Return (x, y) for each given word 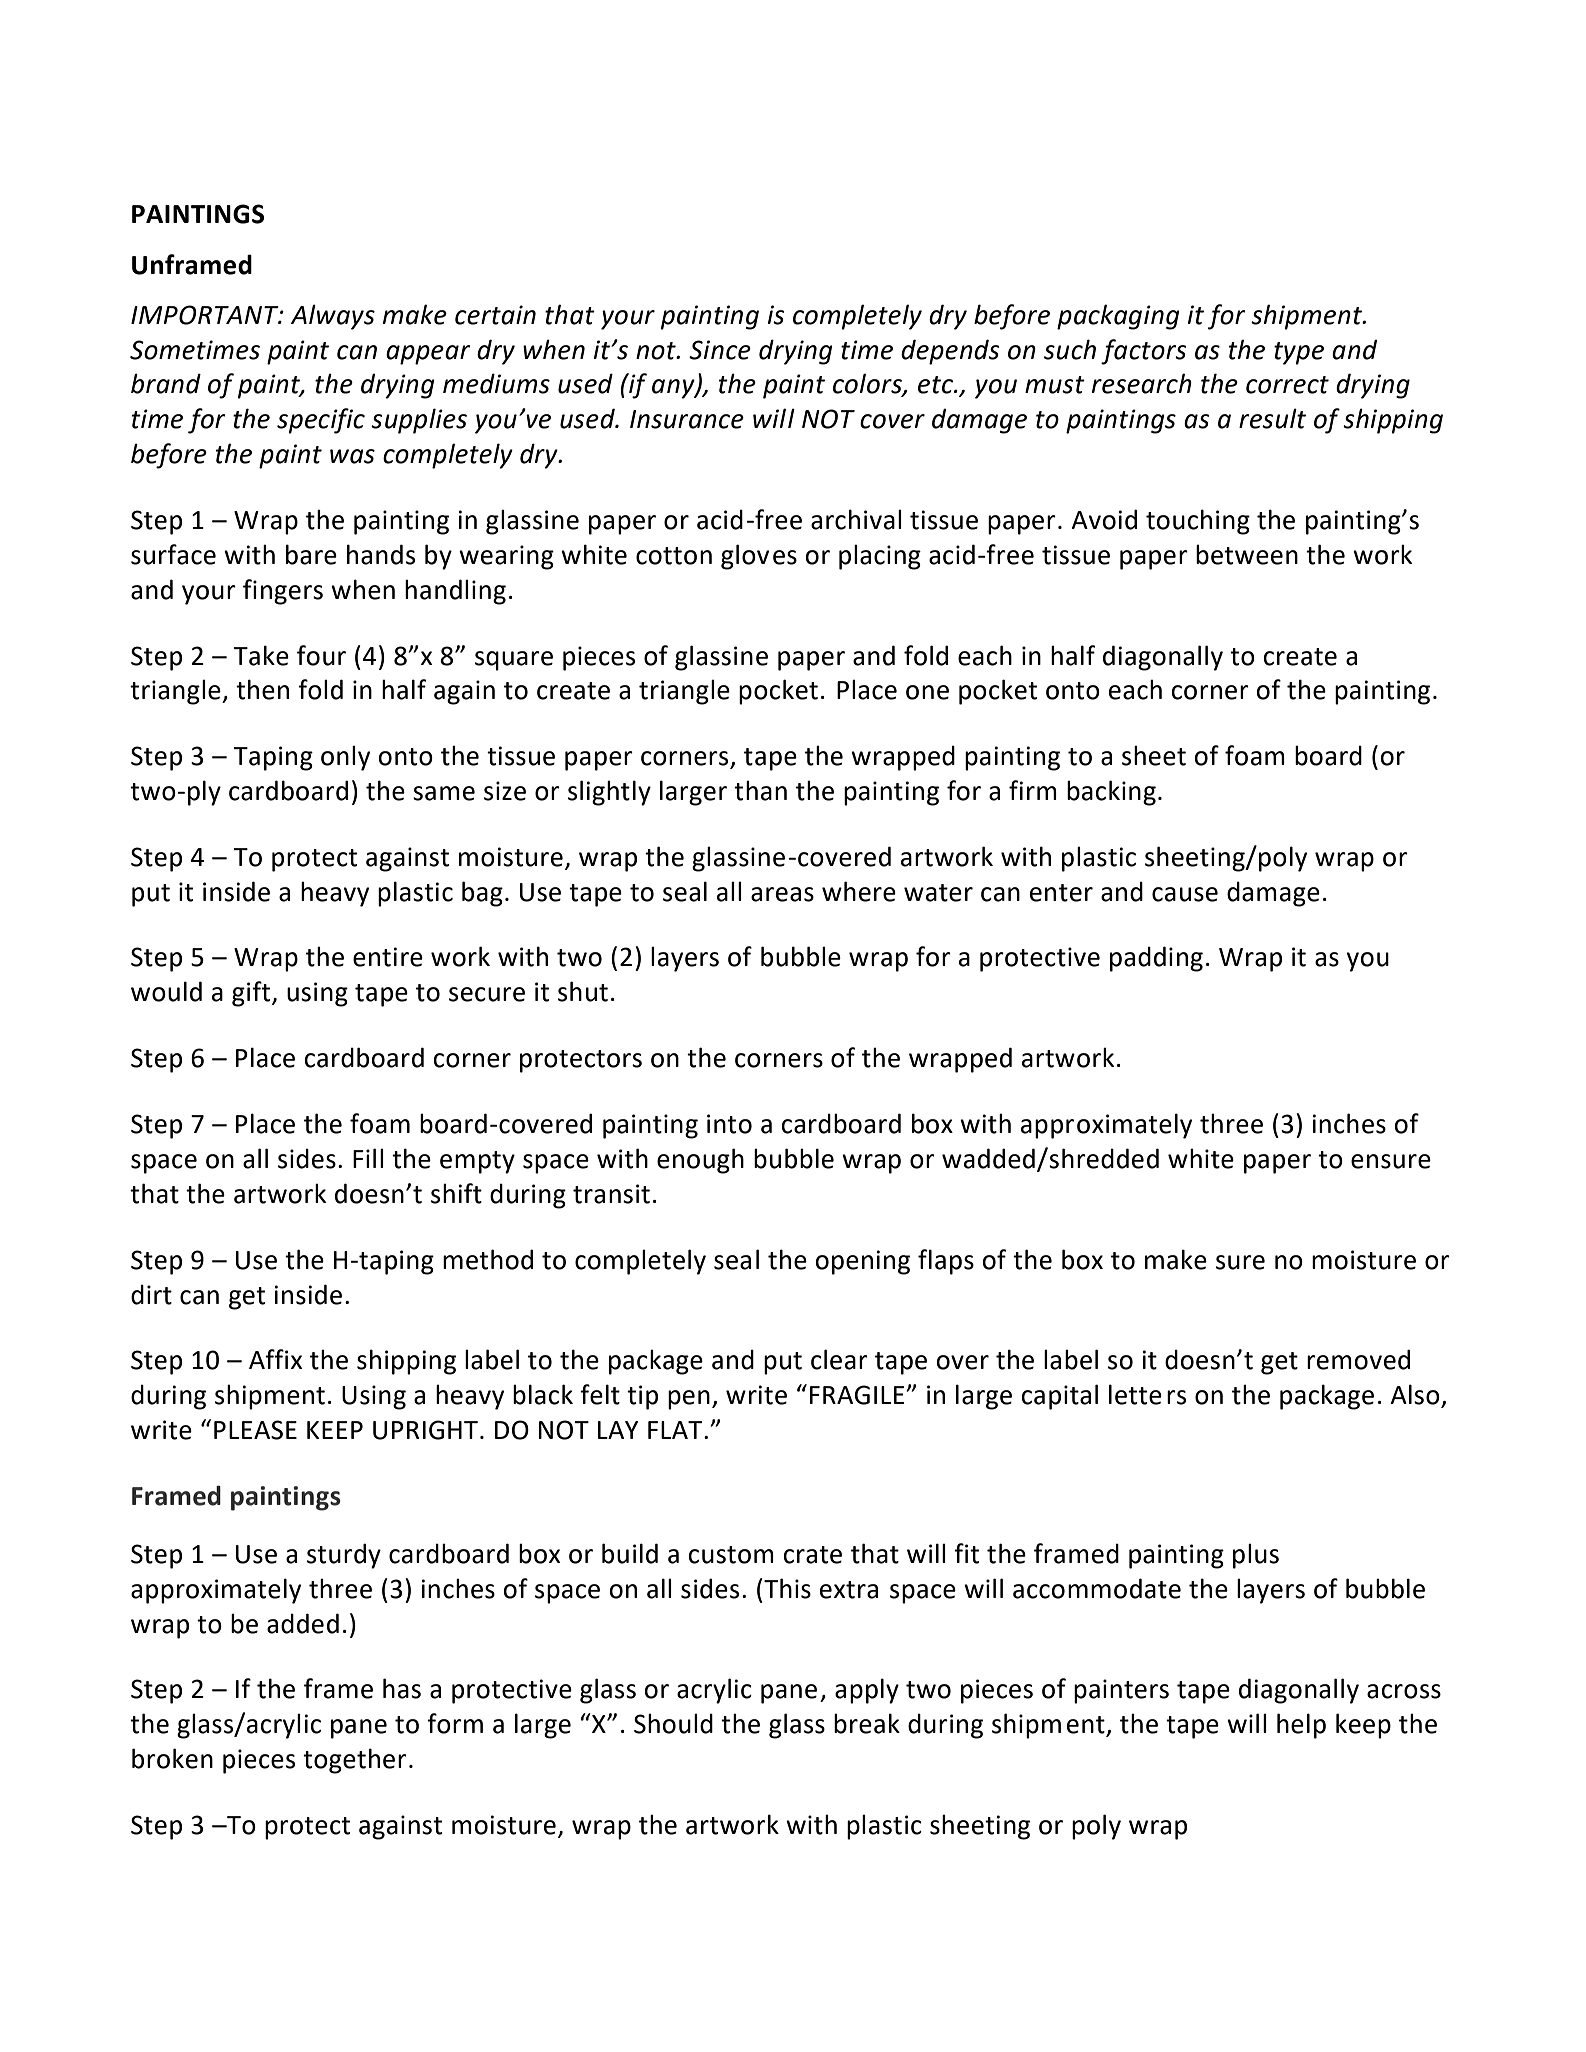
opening (862, 1262)
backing (1111, 793)
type (1299, 353)
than (760, 791)
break (867, 1723)
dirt (151, 1295)
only (345, 758)
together (355, 1761)
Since (720, 350)
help (1301, 1726)
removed (1358, 1359)
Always (333, 317)
